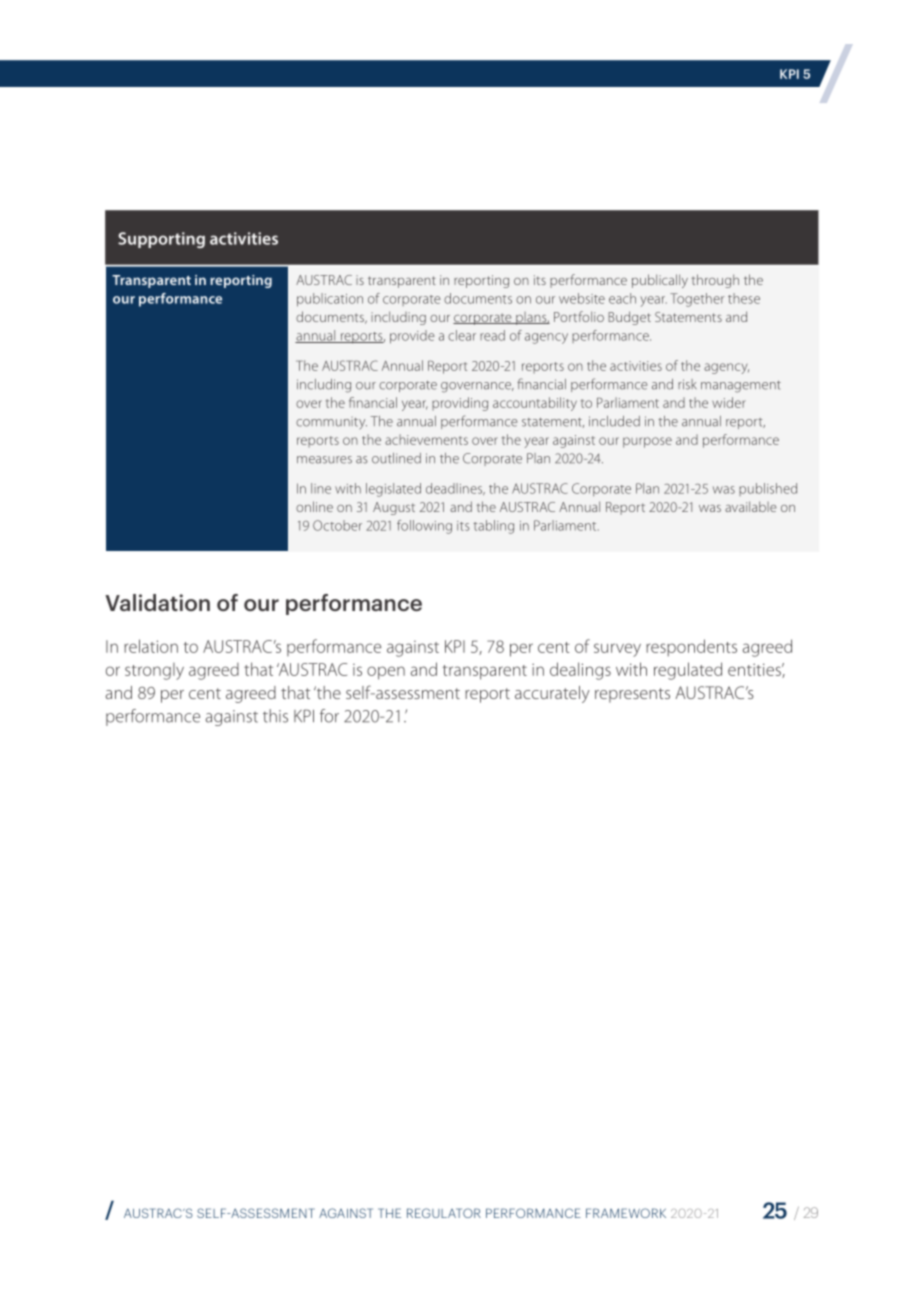  I want to click on regulated, so click(688, 671).
